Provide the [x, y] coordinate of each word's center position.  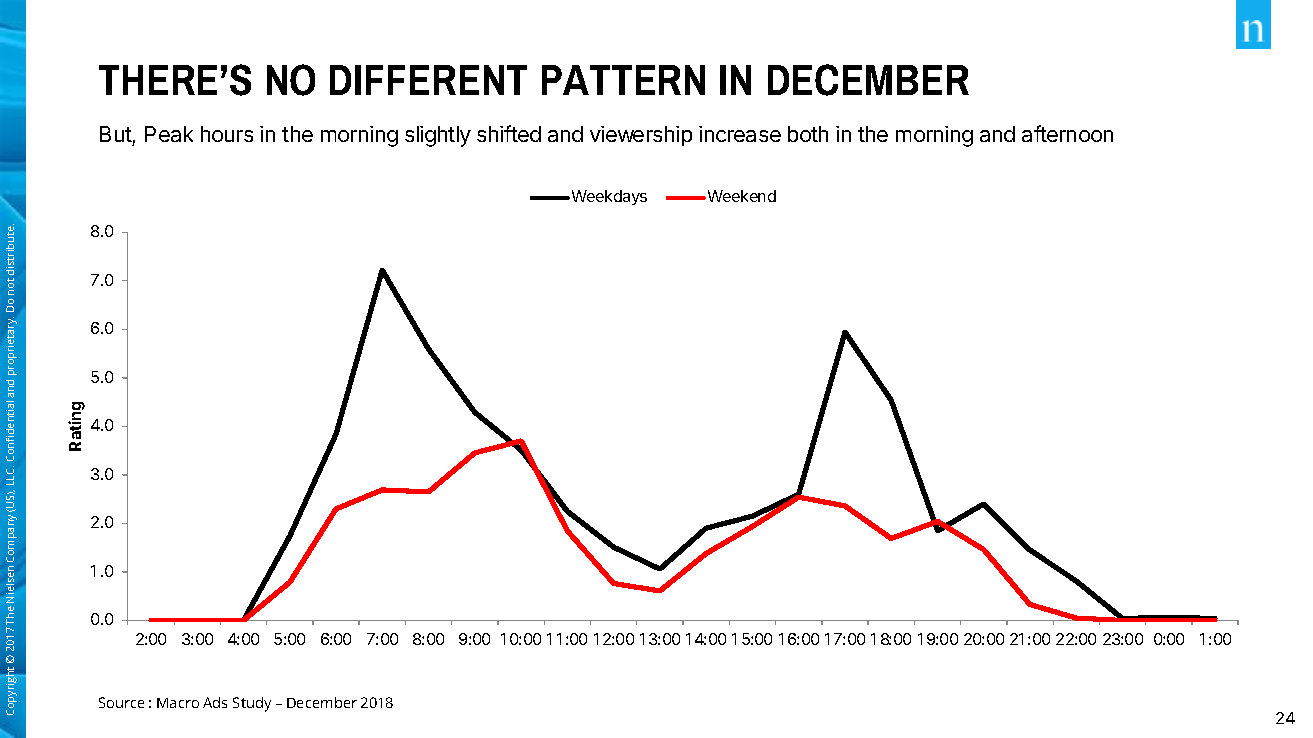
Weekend [740, 196]
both [808, 134]
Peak [169, 134]
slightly [438, 136]
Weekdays [608, 197]
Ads [215, 702]
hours [227, 134]
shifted [509, 133]
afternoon [1067, 133]
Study [252, 704]
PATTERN [623, 80]
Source [121, 702]
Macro [178, 703]
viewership [641, 136]
